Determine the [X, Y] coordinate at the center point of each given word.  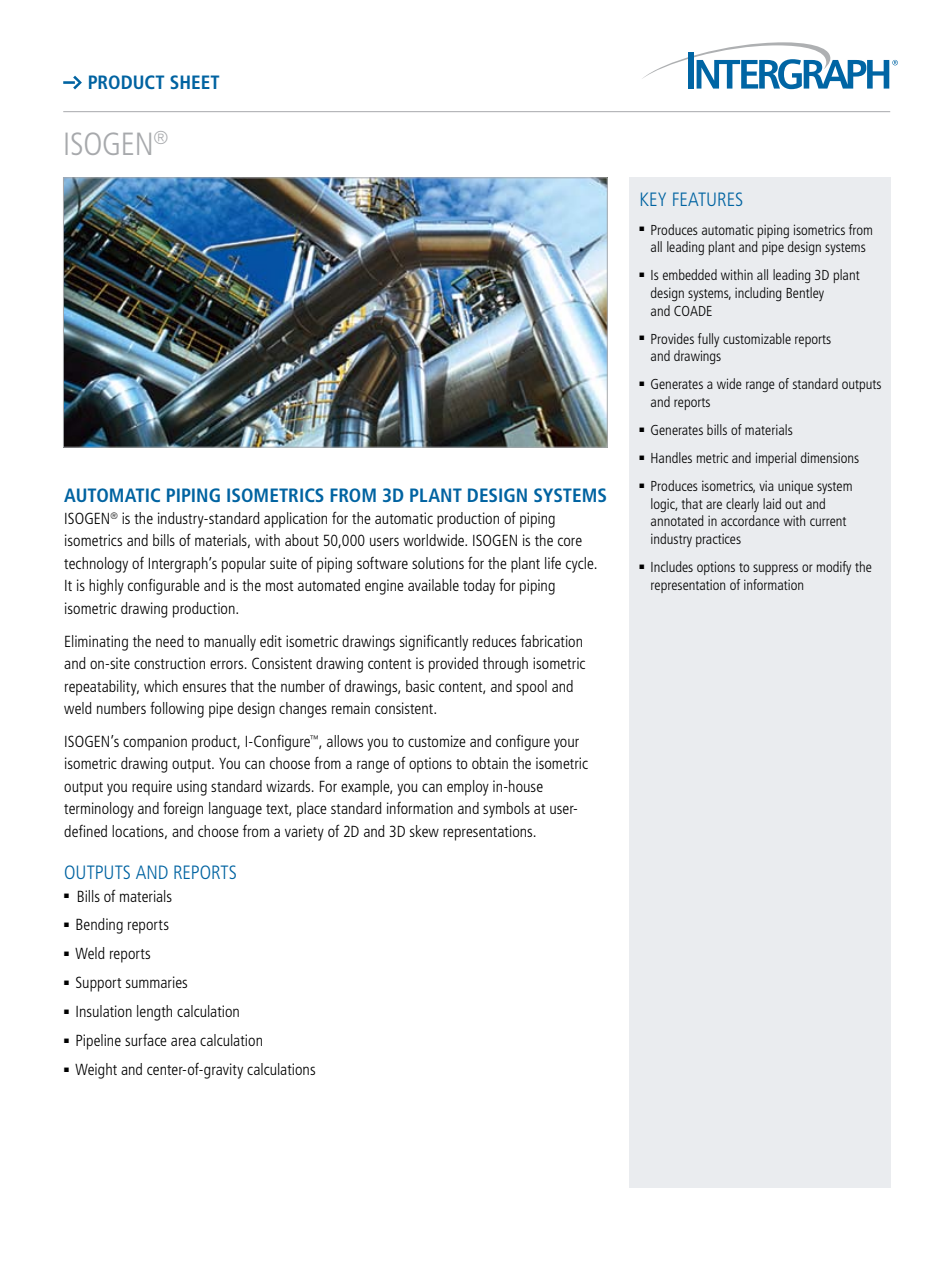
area [183, 1041]
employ [468, 788]
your [566, 744]
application [295, 520]
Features [707, 199]
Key [653, 199]
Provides [672, 338]
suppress [775, 569]
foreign [183, 810]
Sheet [194, 82]
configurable [164, 587]
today [479, 587]
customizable [757, 338]
